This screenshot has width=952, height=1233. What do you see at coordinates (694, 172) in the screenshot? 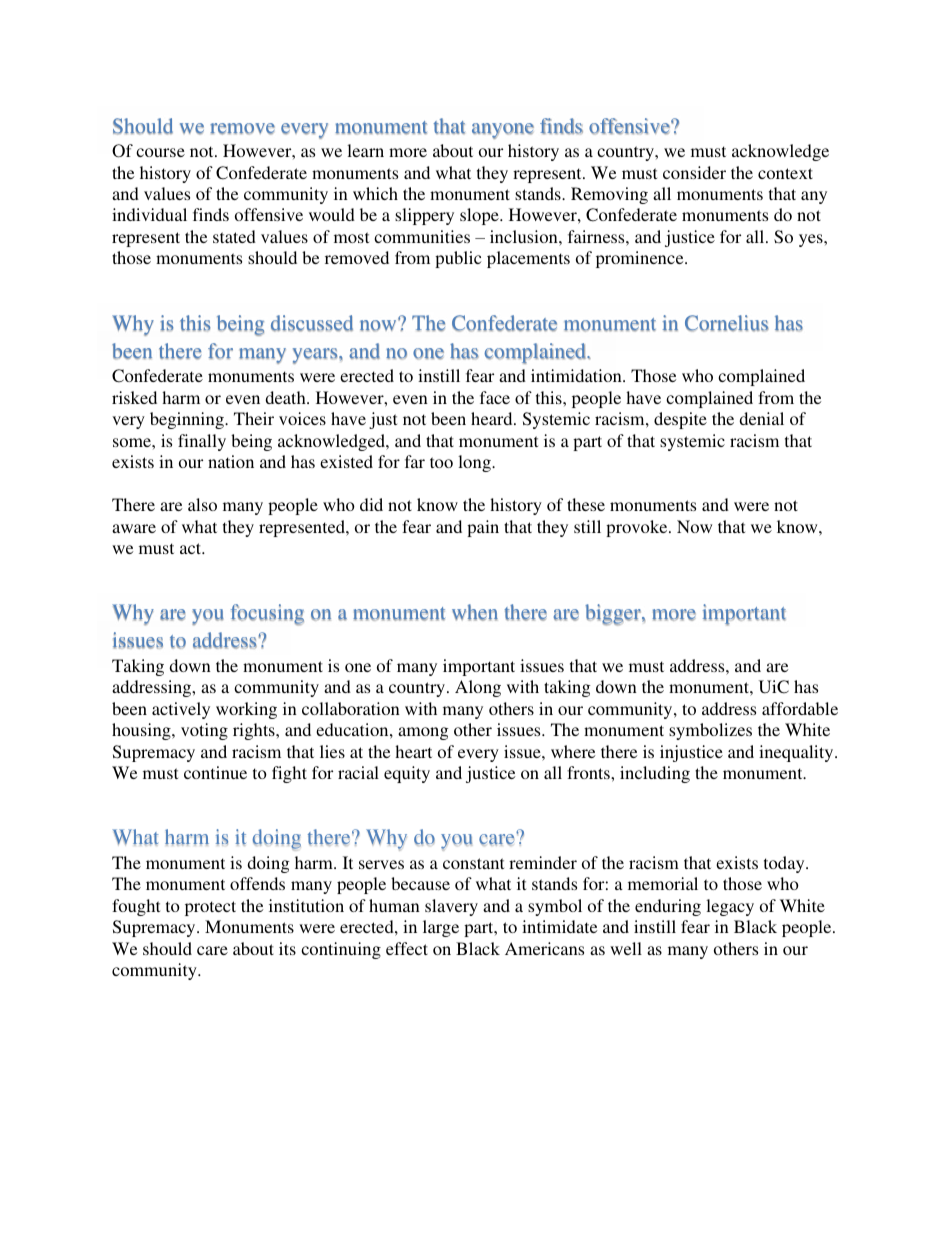
I see `consider` at bounding box center [694, 172].
